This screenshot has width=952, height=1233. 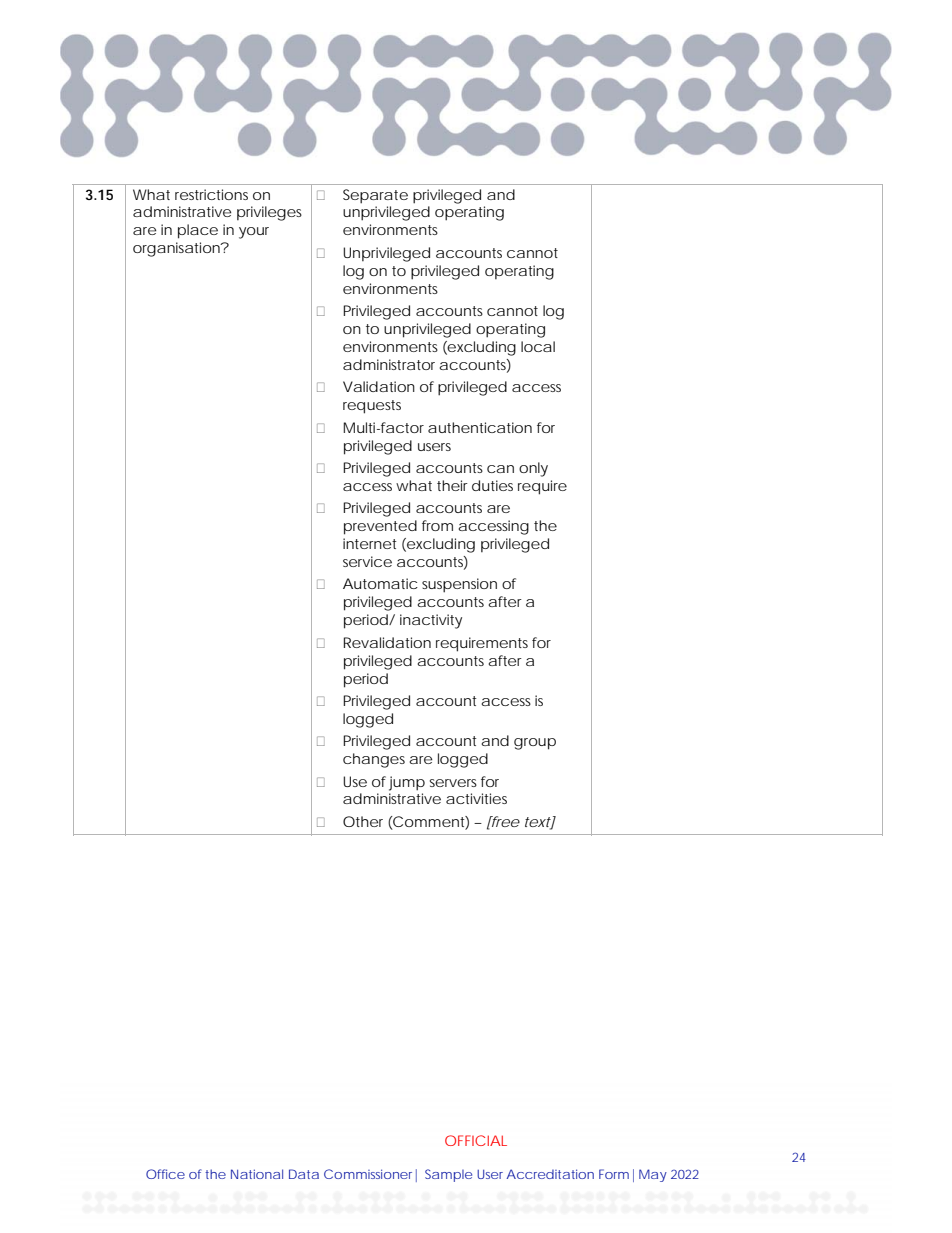 I want to click on local, so click(x=538, y=346).
